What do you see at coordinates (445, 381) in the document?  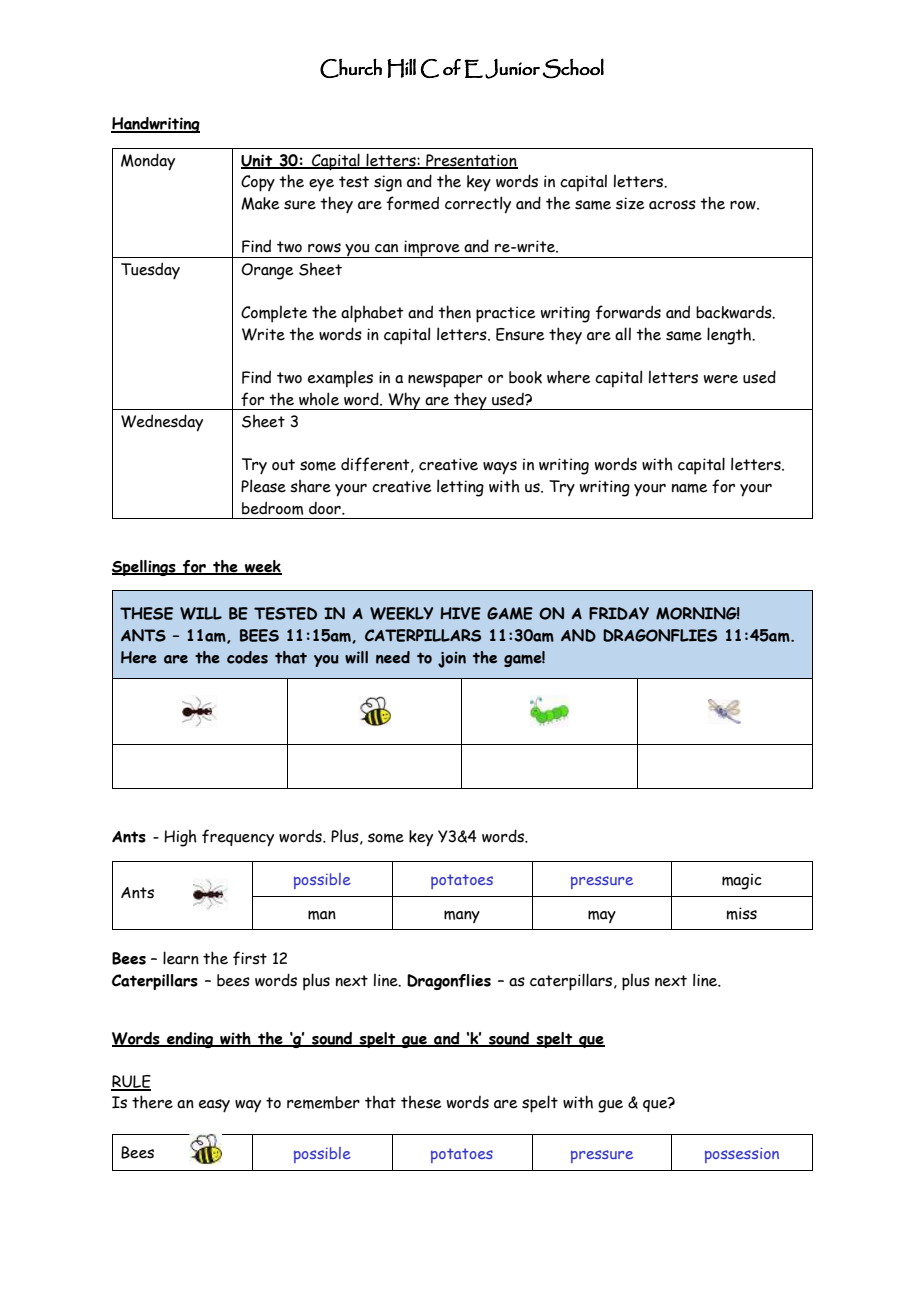 I see `newspaper` at bounding box center [445, 381].
